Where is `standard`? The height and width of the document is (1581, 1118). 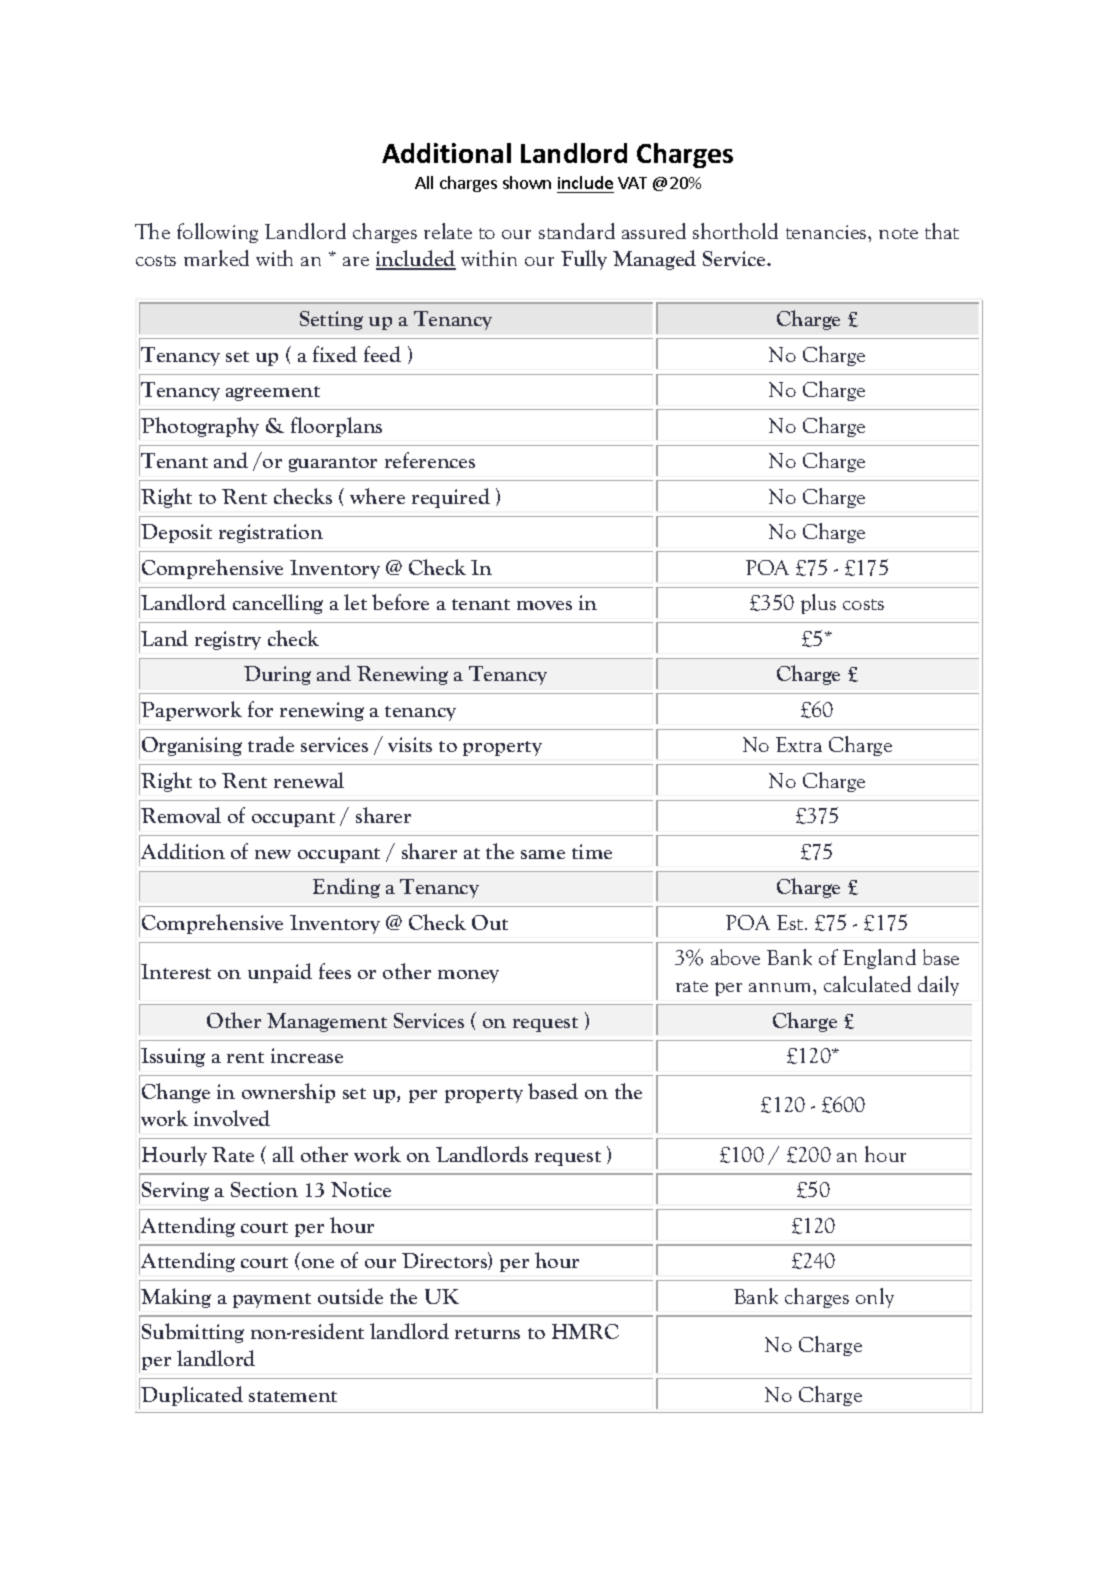 standard is located at coordinates (577, 231).
